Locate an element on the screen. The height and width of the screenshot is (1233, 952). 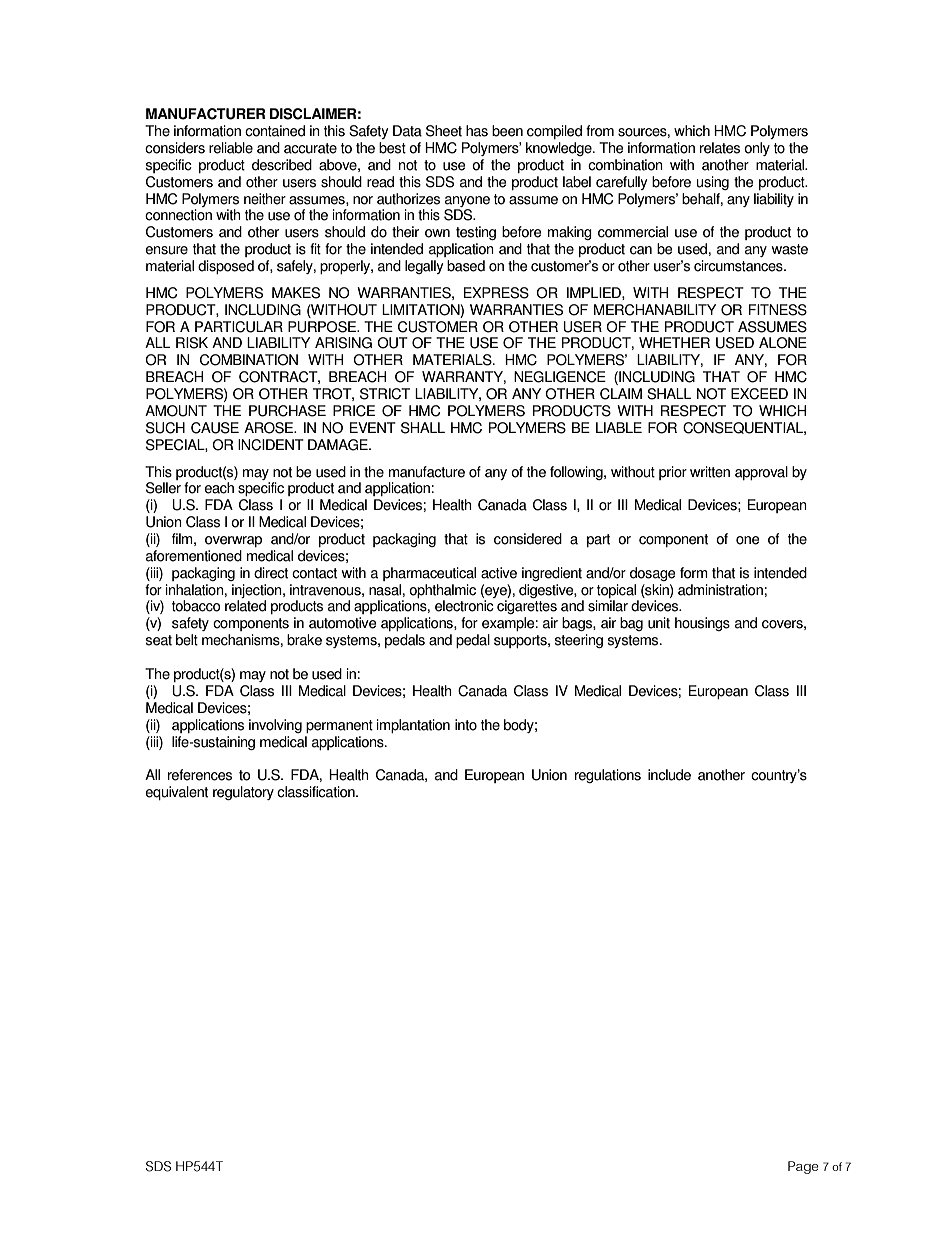
EXPRESS is located at coordinates (496, 293).
